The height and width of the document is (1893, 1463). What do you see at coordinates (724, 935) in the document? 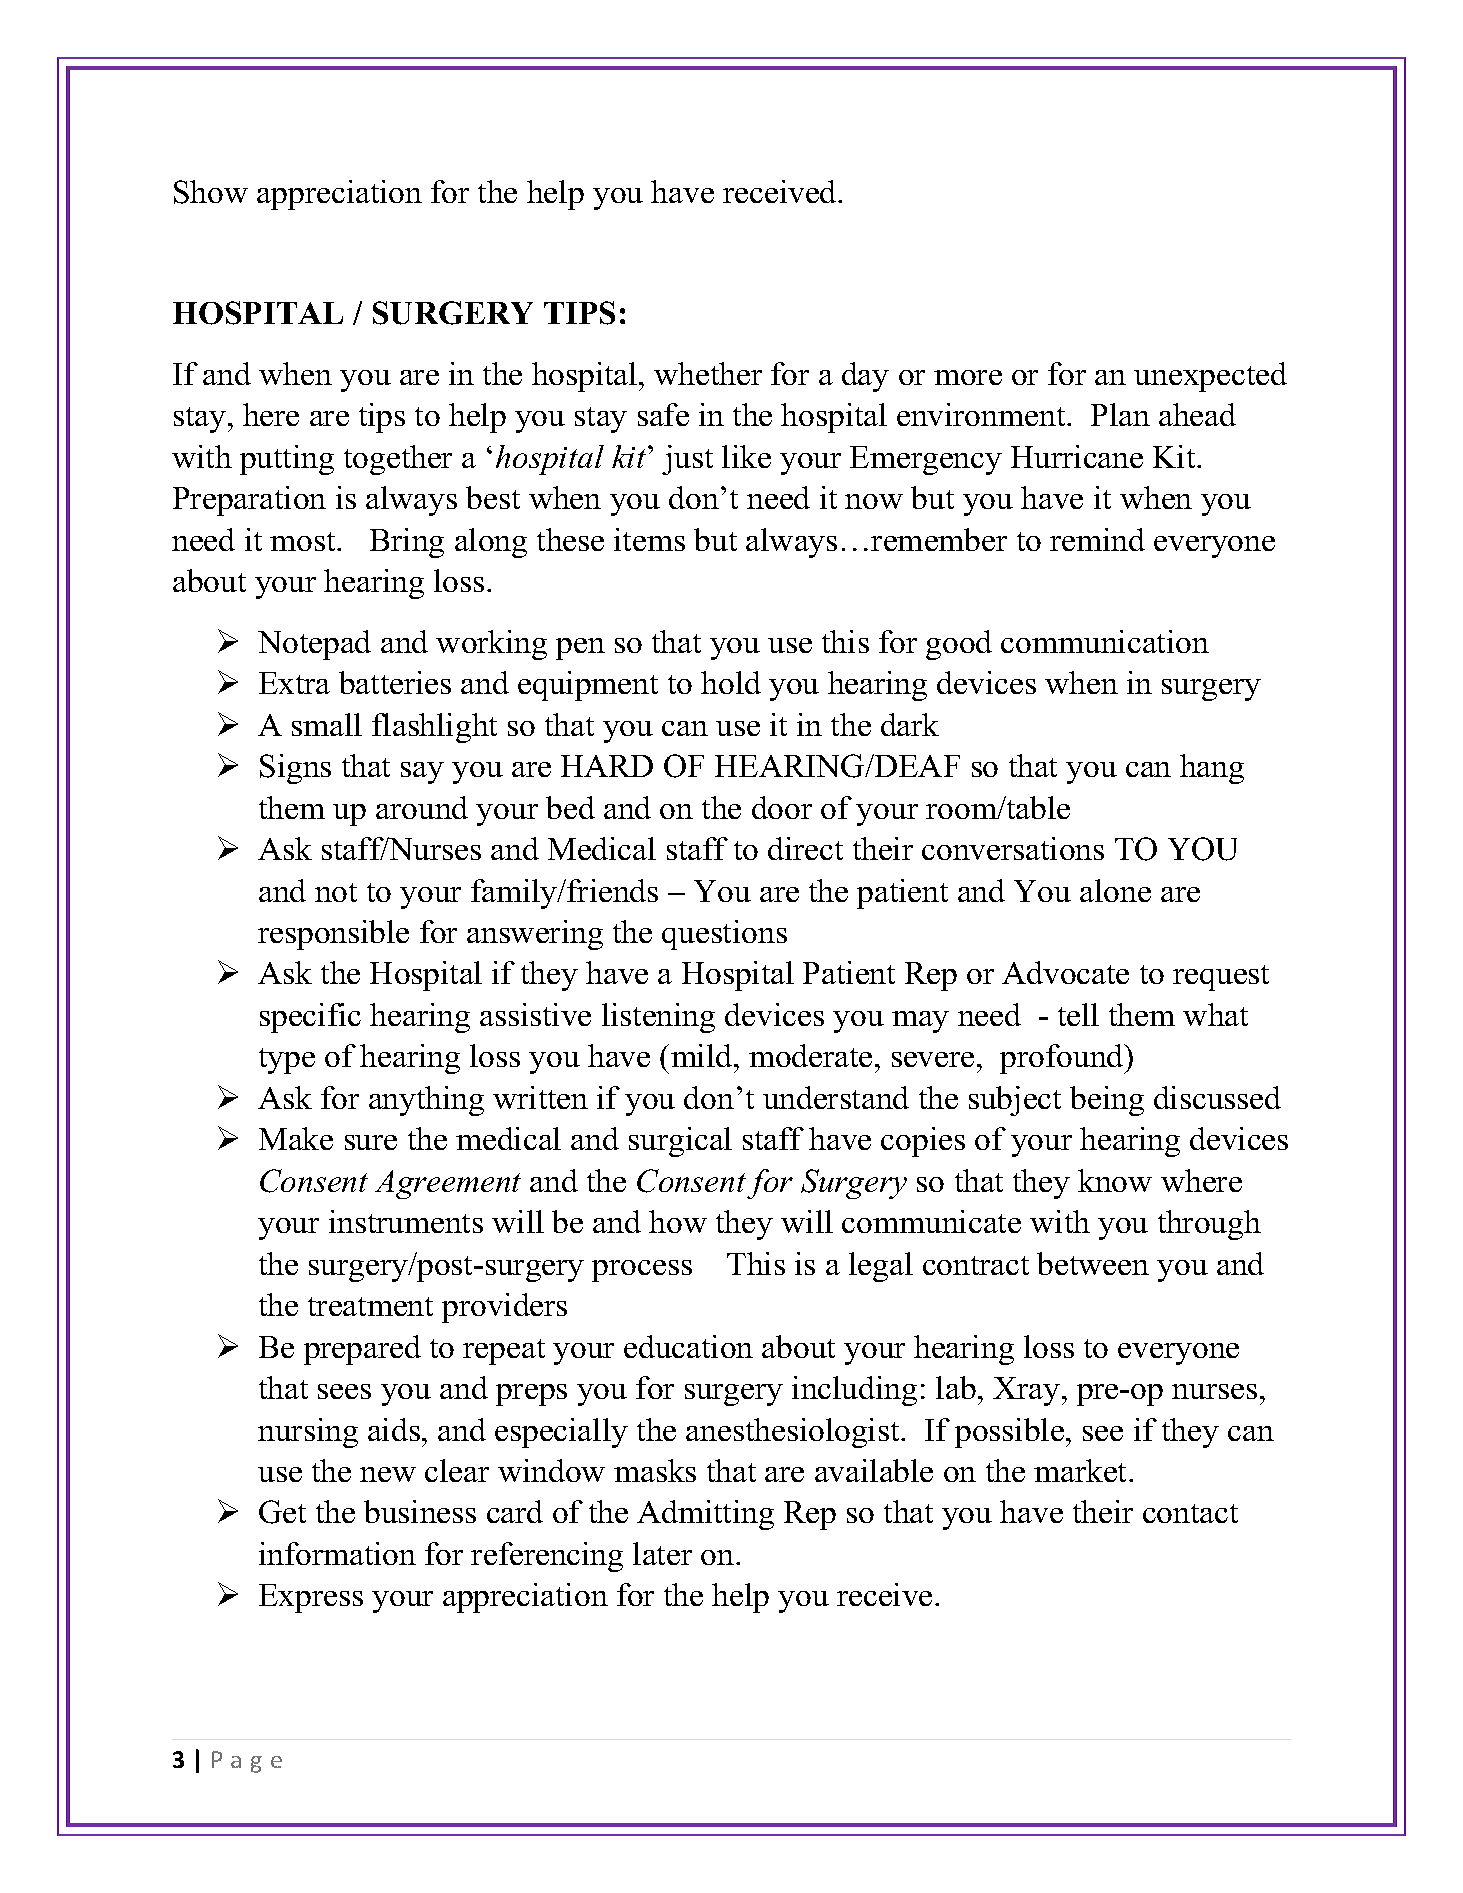
I see `questions` at bounding box center [724, 935].
